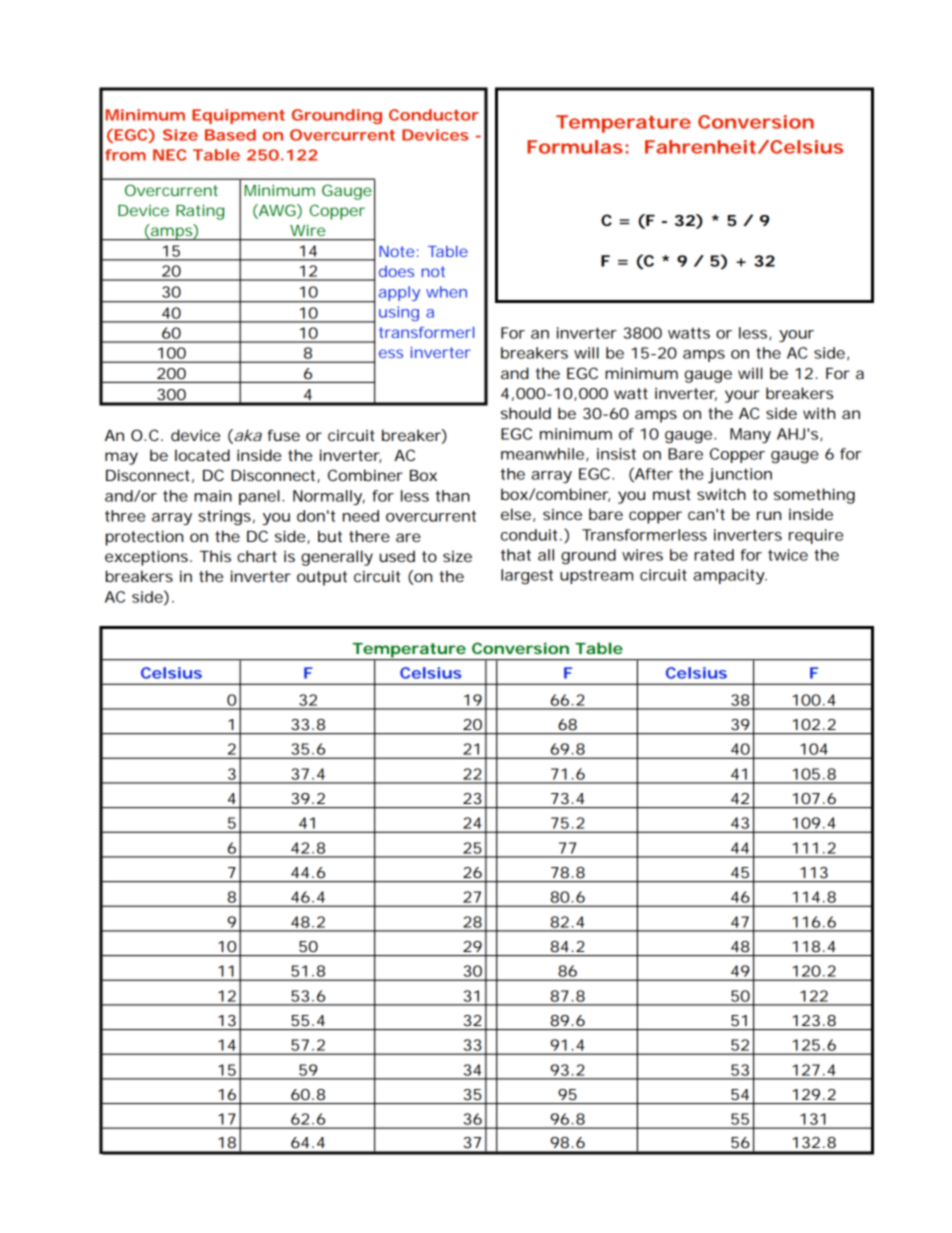 This document has width=952, height=1233. What do you see at coordinates (238, 116) in the document?
I see `Equipment` at bounding box center [238, 116].
